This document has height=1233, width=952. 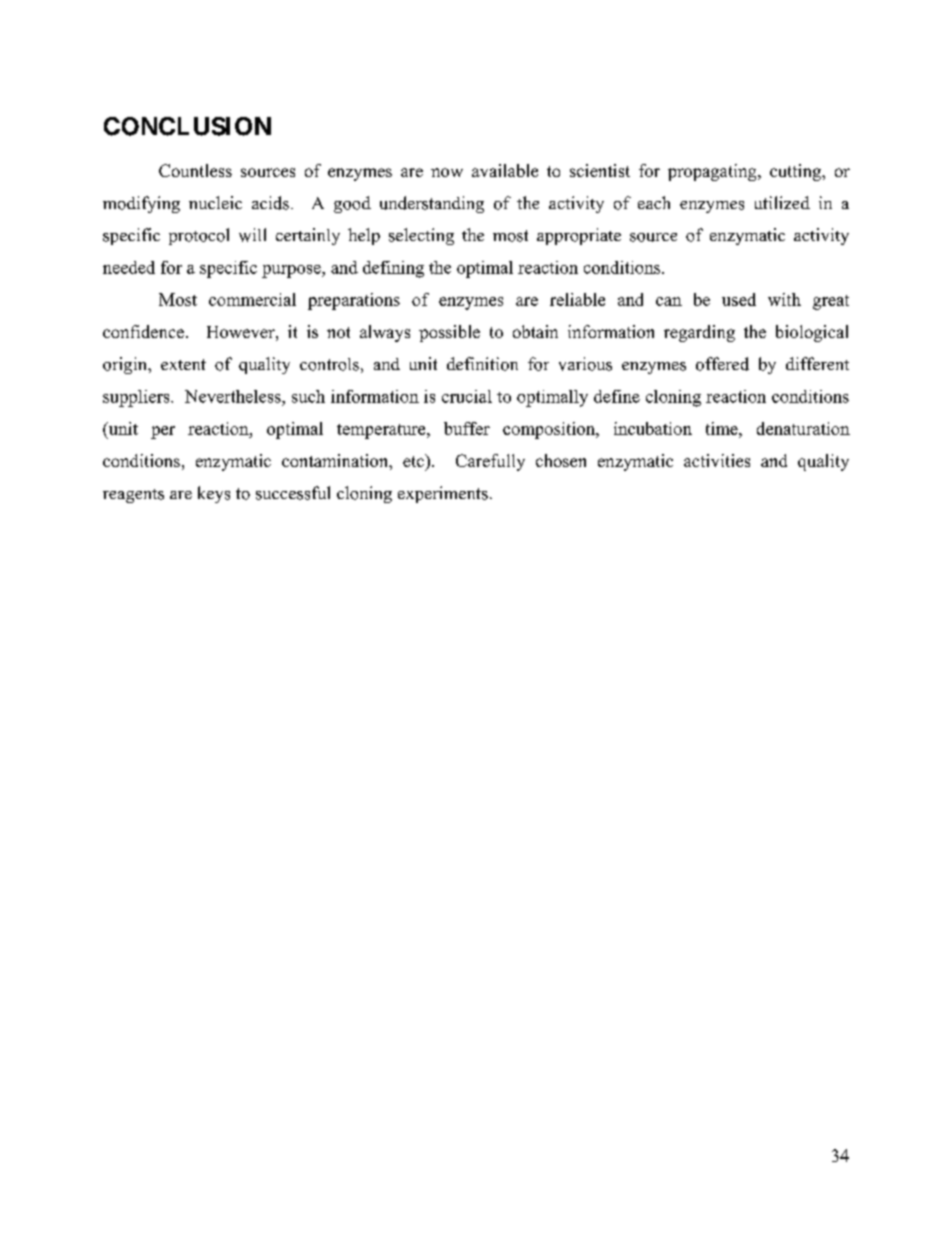 I want to click on activities, so click(x=717, y=460).
